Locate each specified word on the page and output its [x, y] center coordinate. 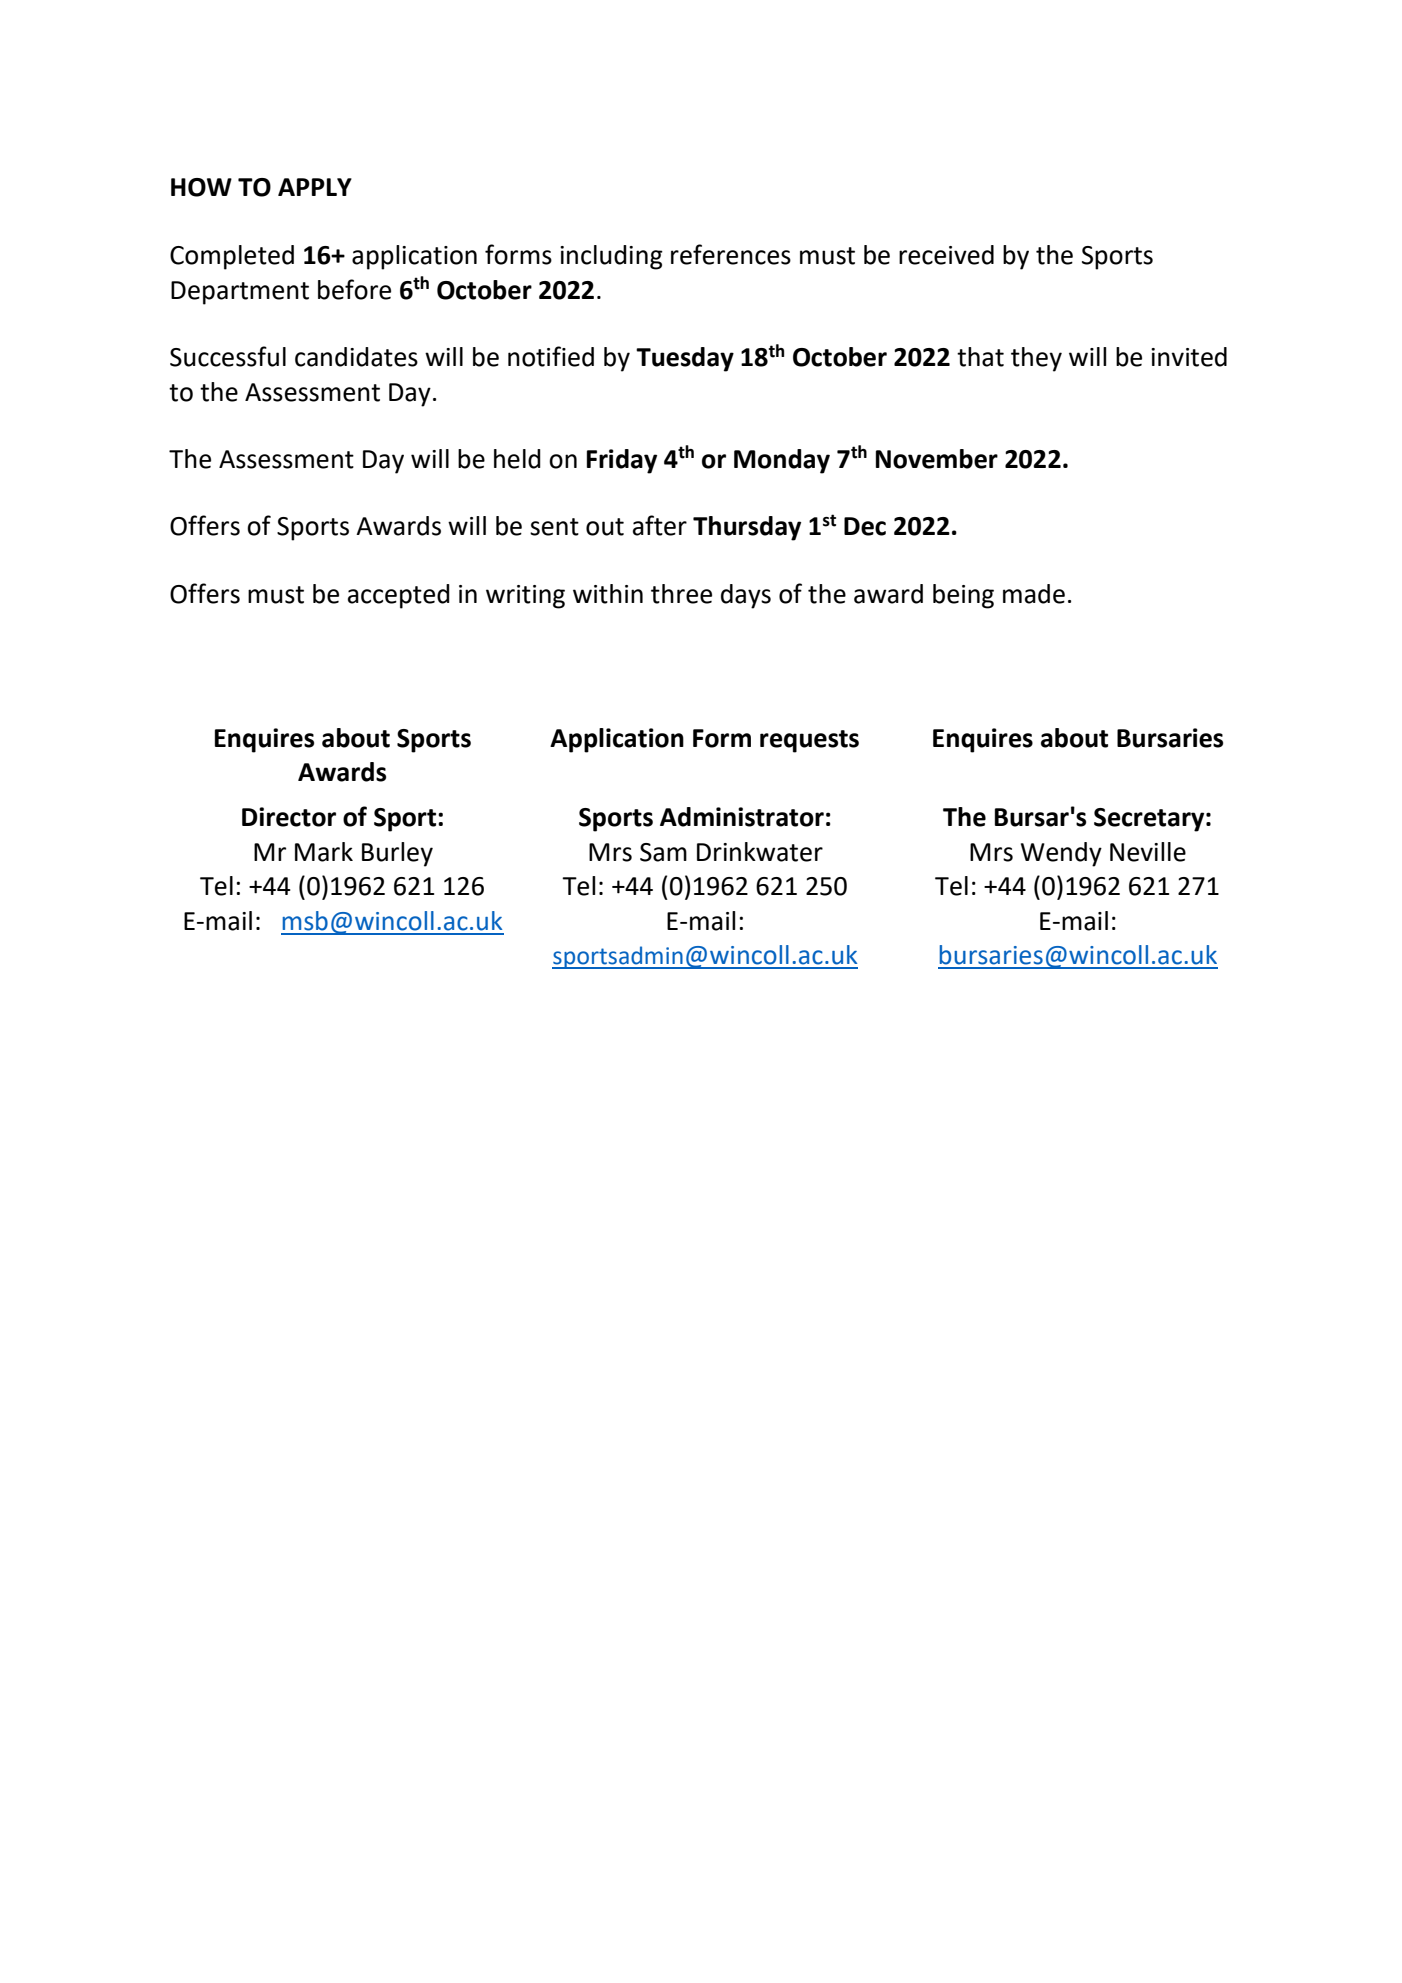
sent [554, 527]
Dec [865, 526]
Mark [324, 852]
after [660, 525]
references [731, 254]
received [946, 255]
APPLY [315, 187]
